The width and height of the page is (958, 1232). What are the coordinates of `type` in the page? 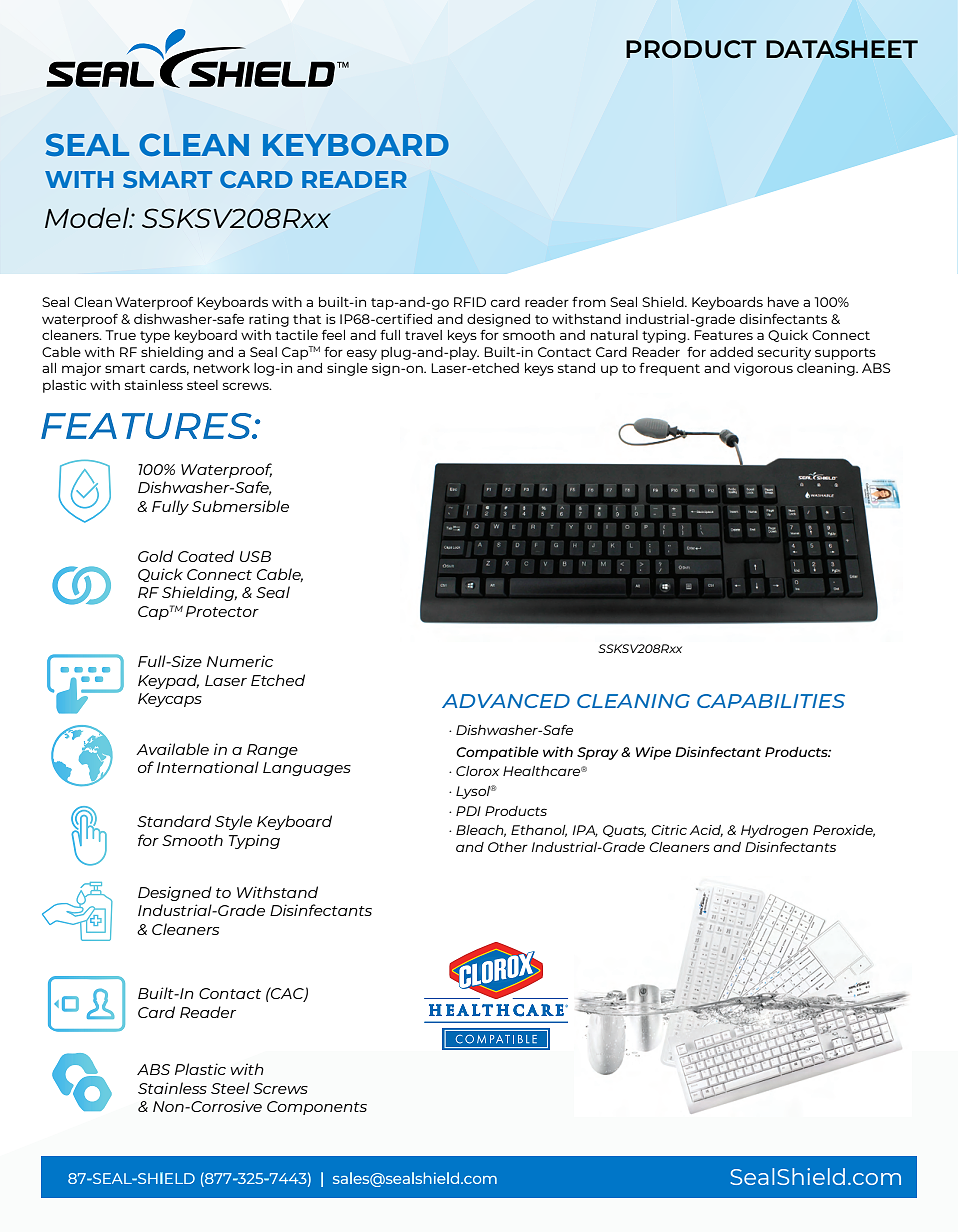 It's located at (155, 337).
